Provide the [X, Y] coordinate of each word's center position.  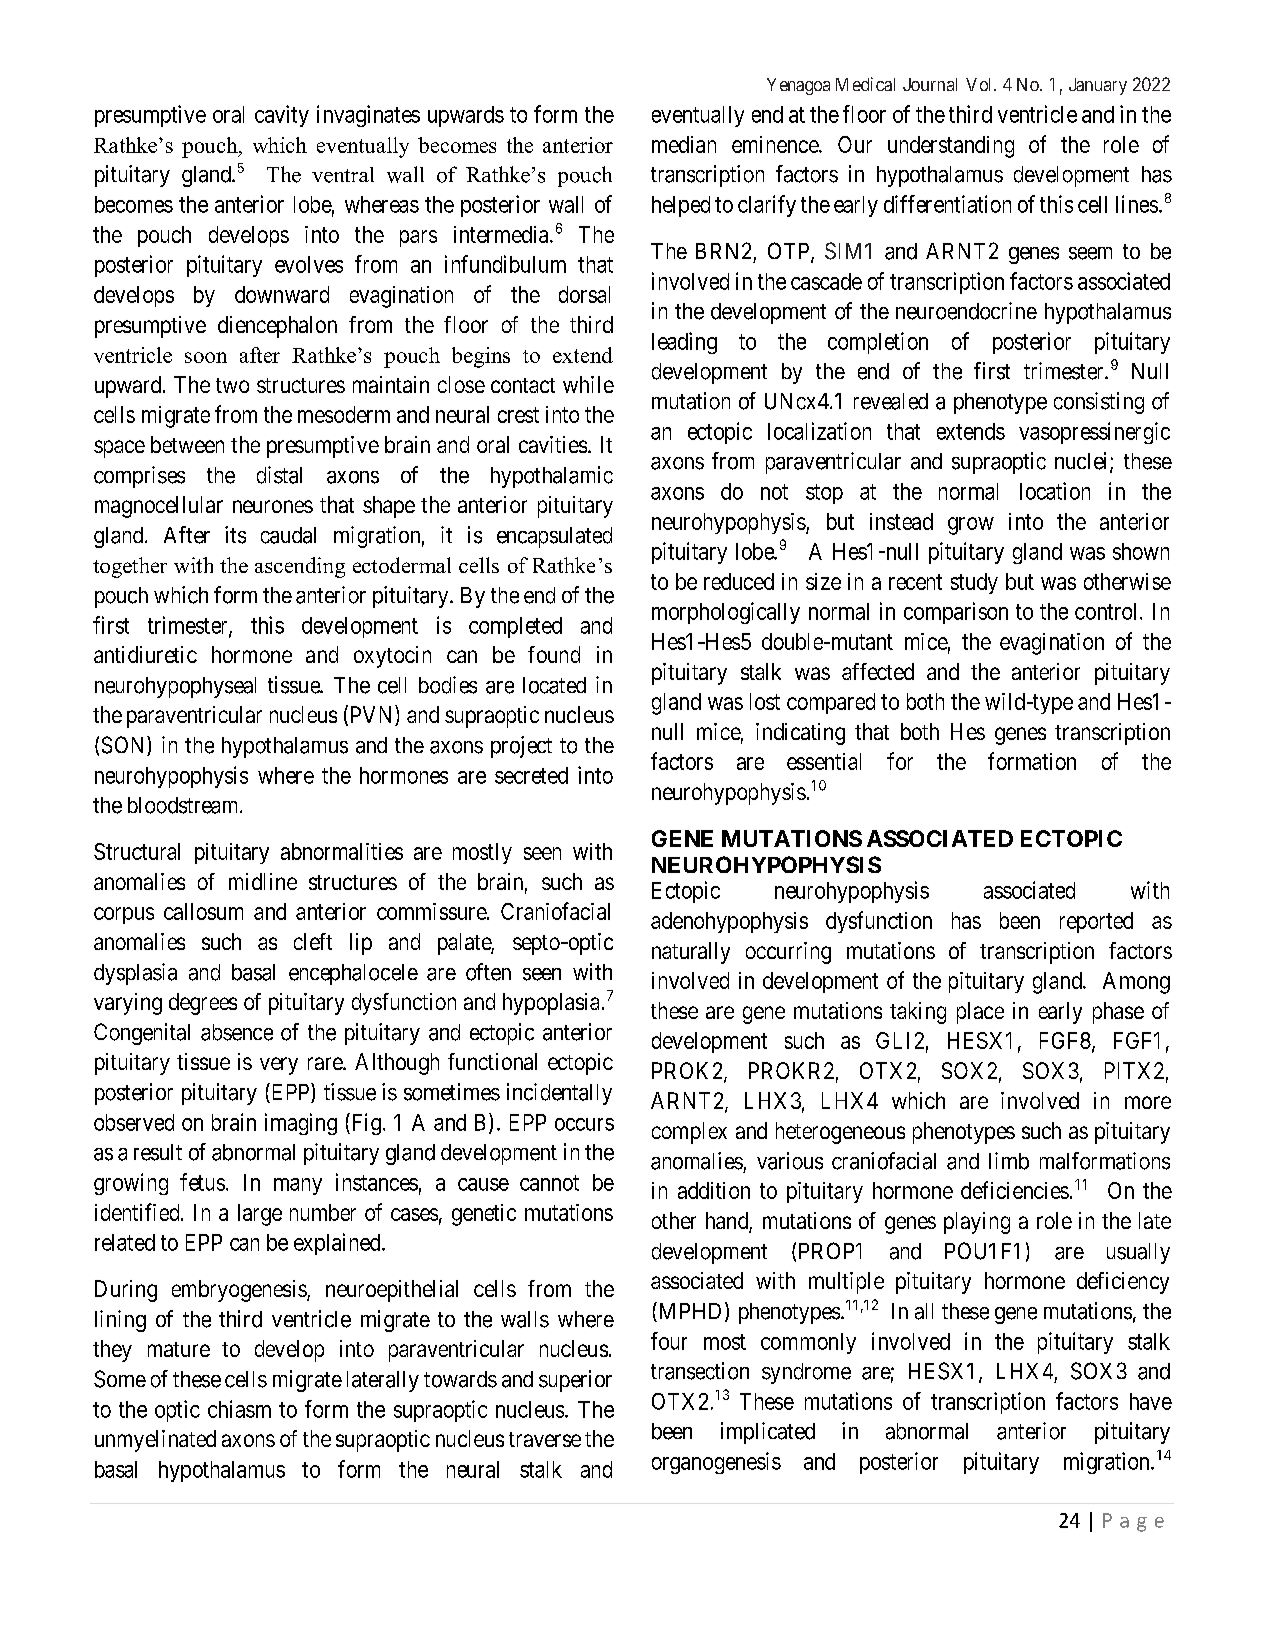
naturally [691, 953]
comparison [956, 613]
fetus [202, 1182]
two [232, 385]
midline [263, 881]
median [684, 144]
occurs [584, 1124]
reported [1096, 922]
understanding [951, 147]
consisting [1099, 403]
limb [1009, 1161]
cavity [282, 116]
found [554, 654]
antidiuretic [145, 654]
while [588, 384]
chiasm [239, 1409]
